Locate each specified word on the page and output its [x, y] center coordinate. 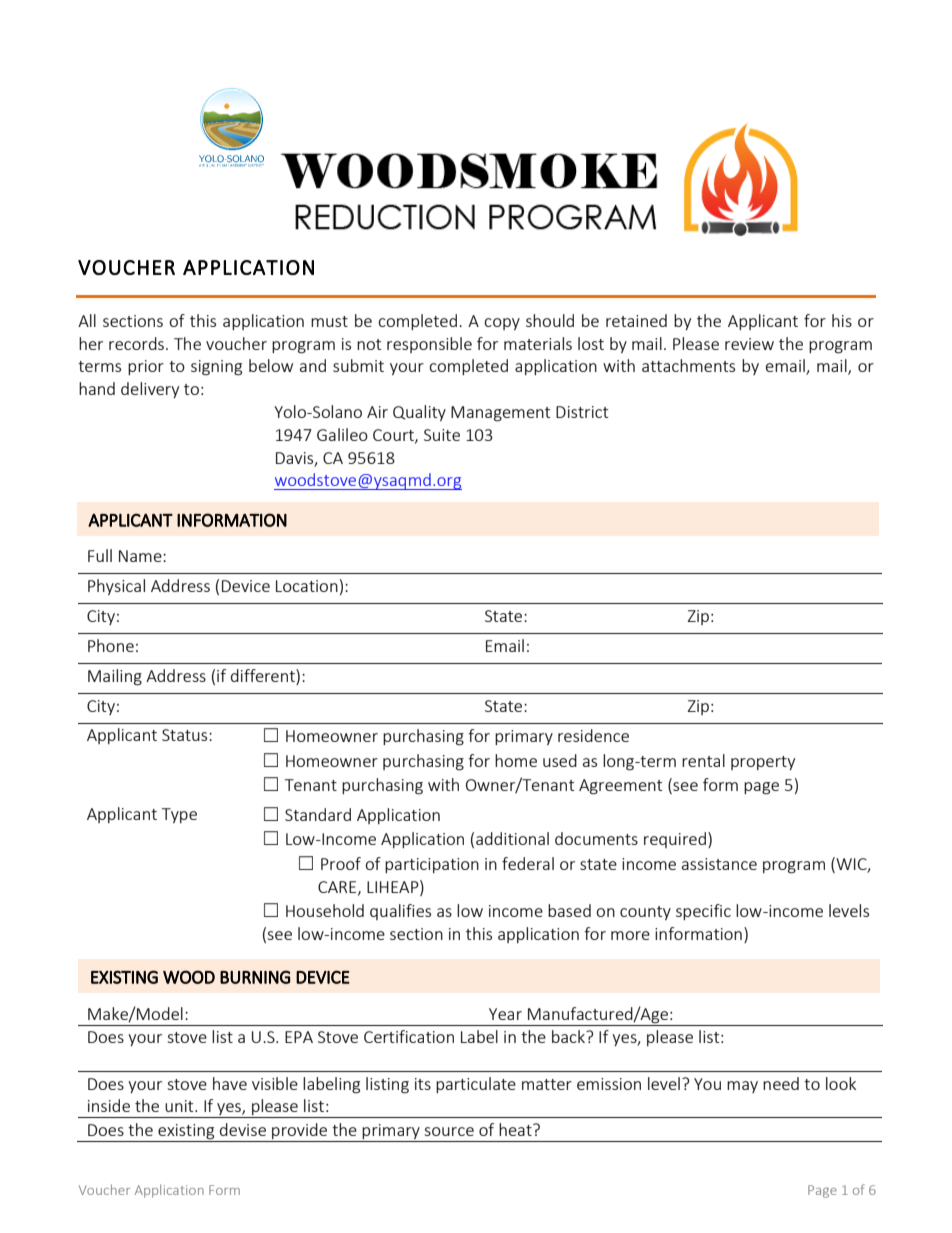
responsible [429, 345]
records [136, 343]
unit [180, 1106]
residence [593, 735]
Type [179, 815]
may [742, 1087]
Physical [116, 587]
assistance [719, 864]
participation [432, 865]
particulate [476, 1085]
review [749, 344]
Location [307, 586]
